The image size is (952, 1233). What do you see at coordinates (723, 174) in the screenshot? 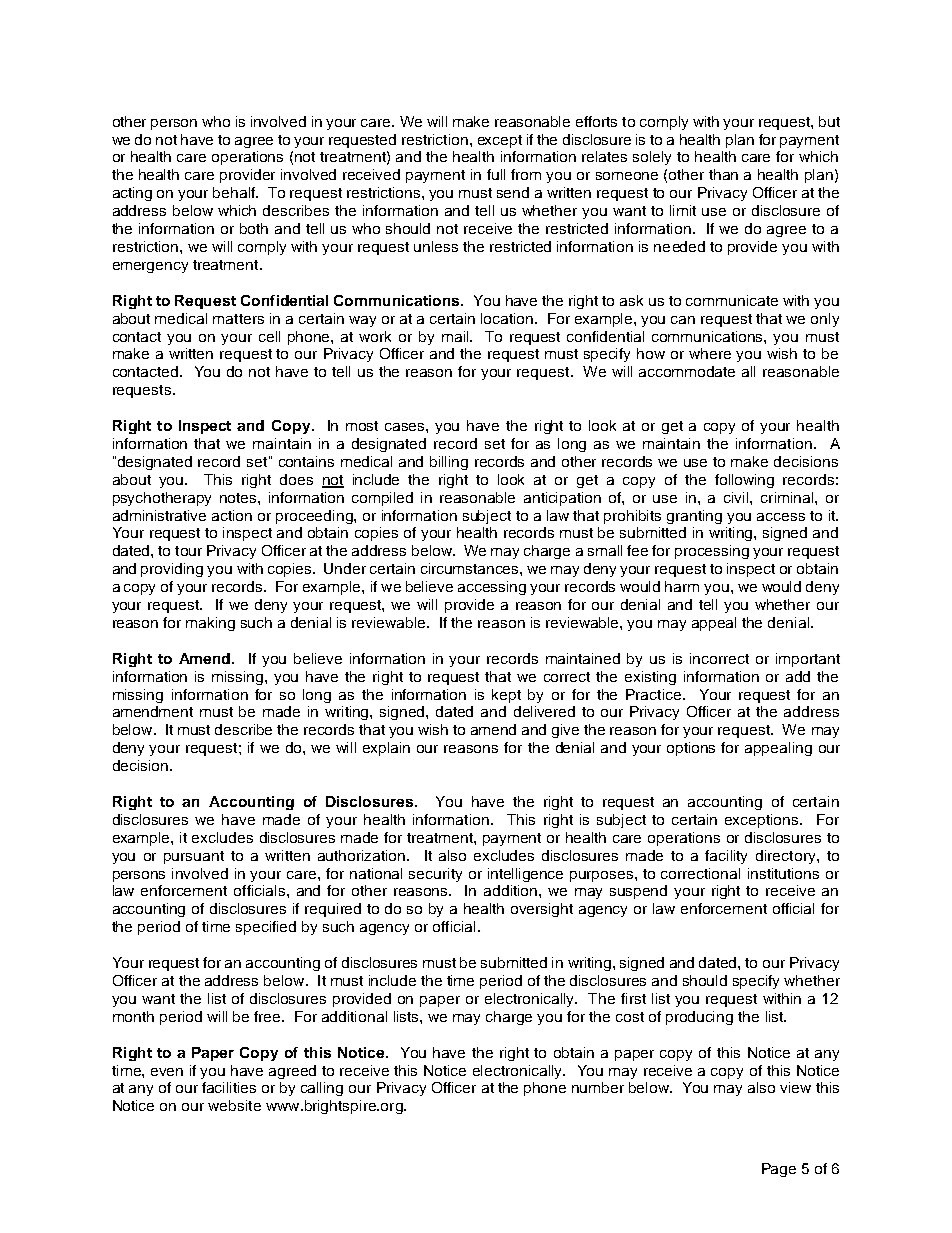
I see `than` at bounding box center [723, 174].
